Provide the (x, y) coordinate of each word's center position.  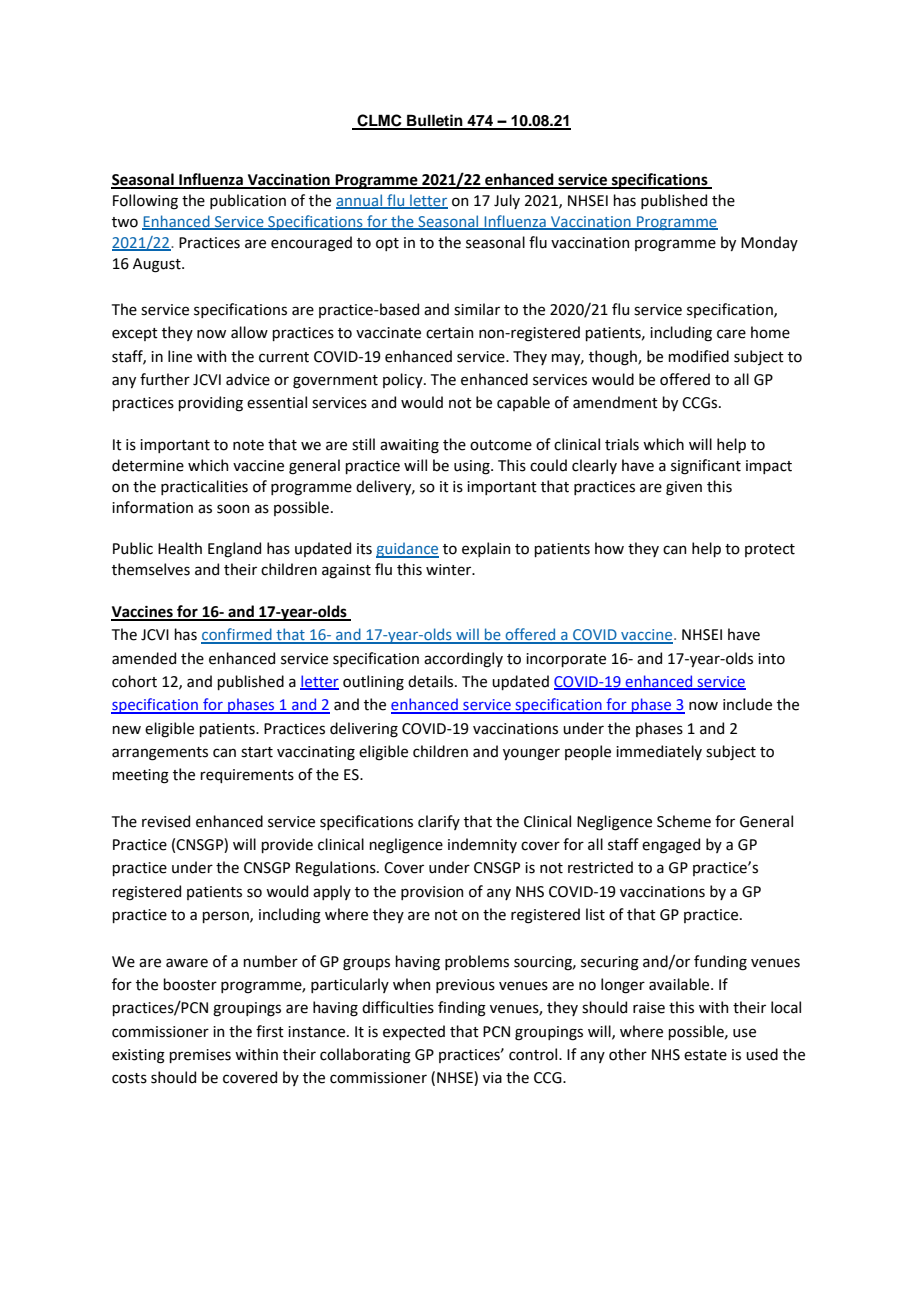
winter (450, 570)
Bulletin (435, 121)
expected (414, 1032)
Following (145, 202)
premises (200, 1056)
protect (770, 550)
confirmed (237, 635)
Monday (769, 243)
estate (705, 1055)
